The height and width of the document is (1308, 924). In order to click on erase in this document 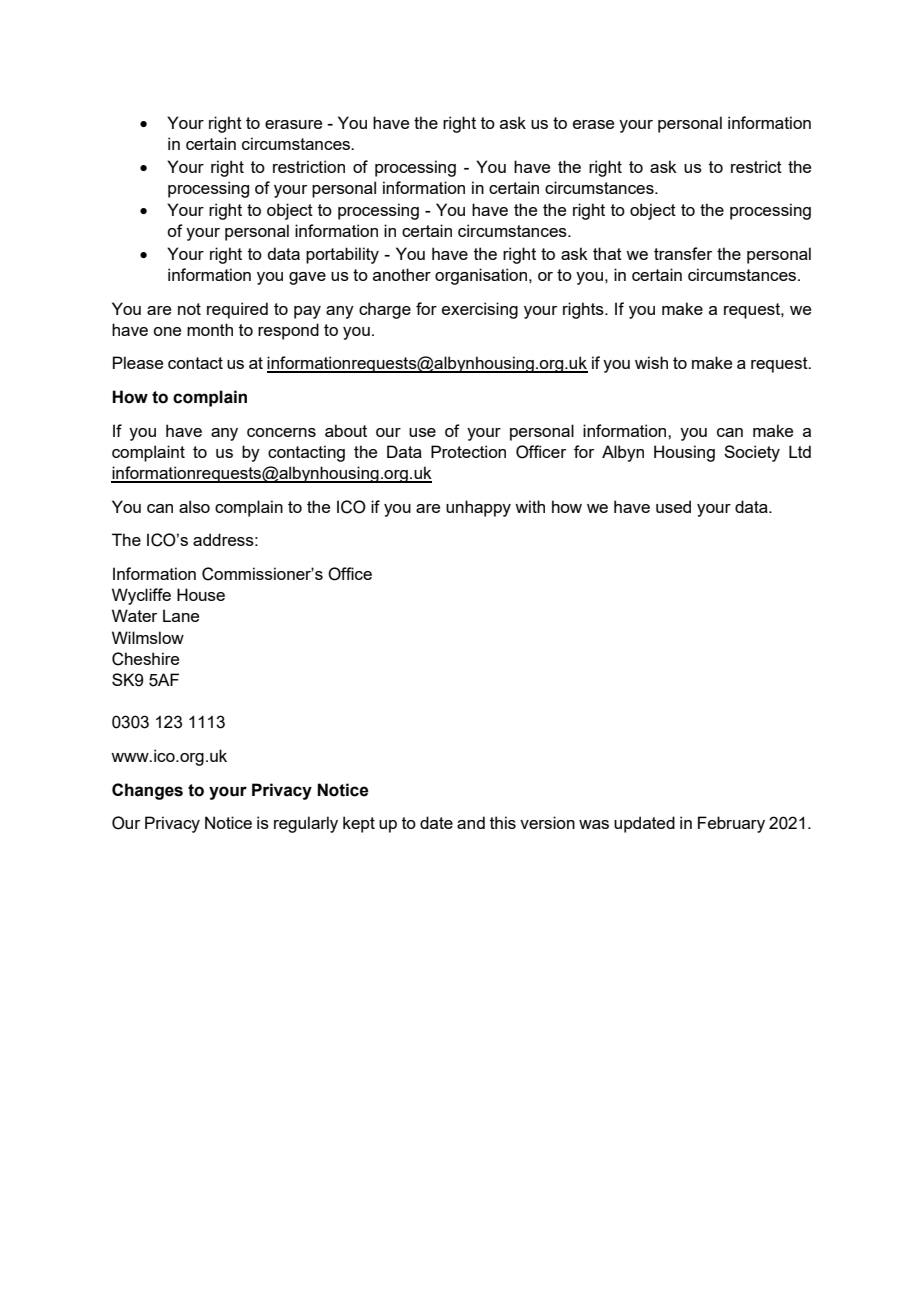, I will do `click(593, 124)`.
